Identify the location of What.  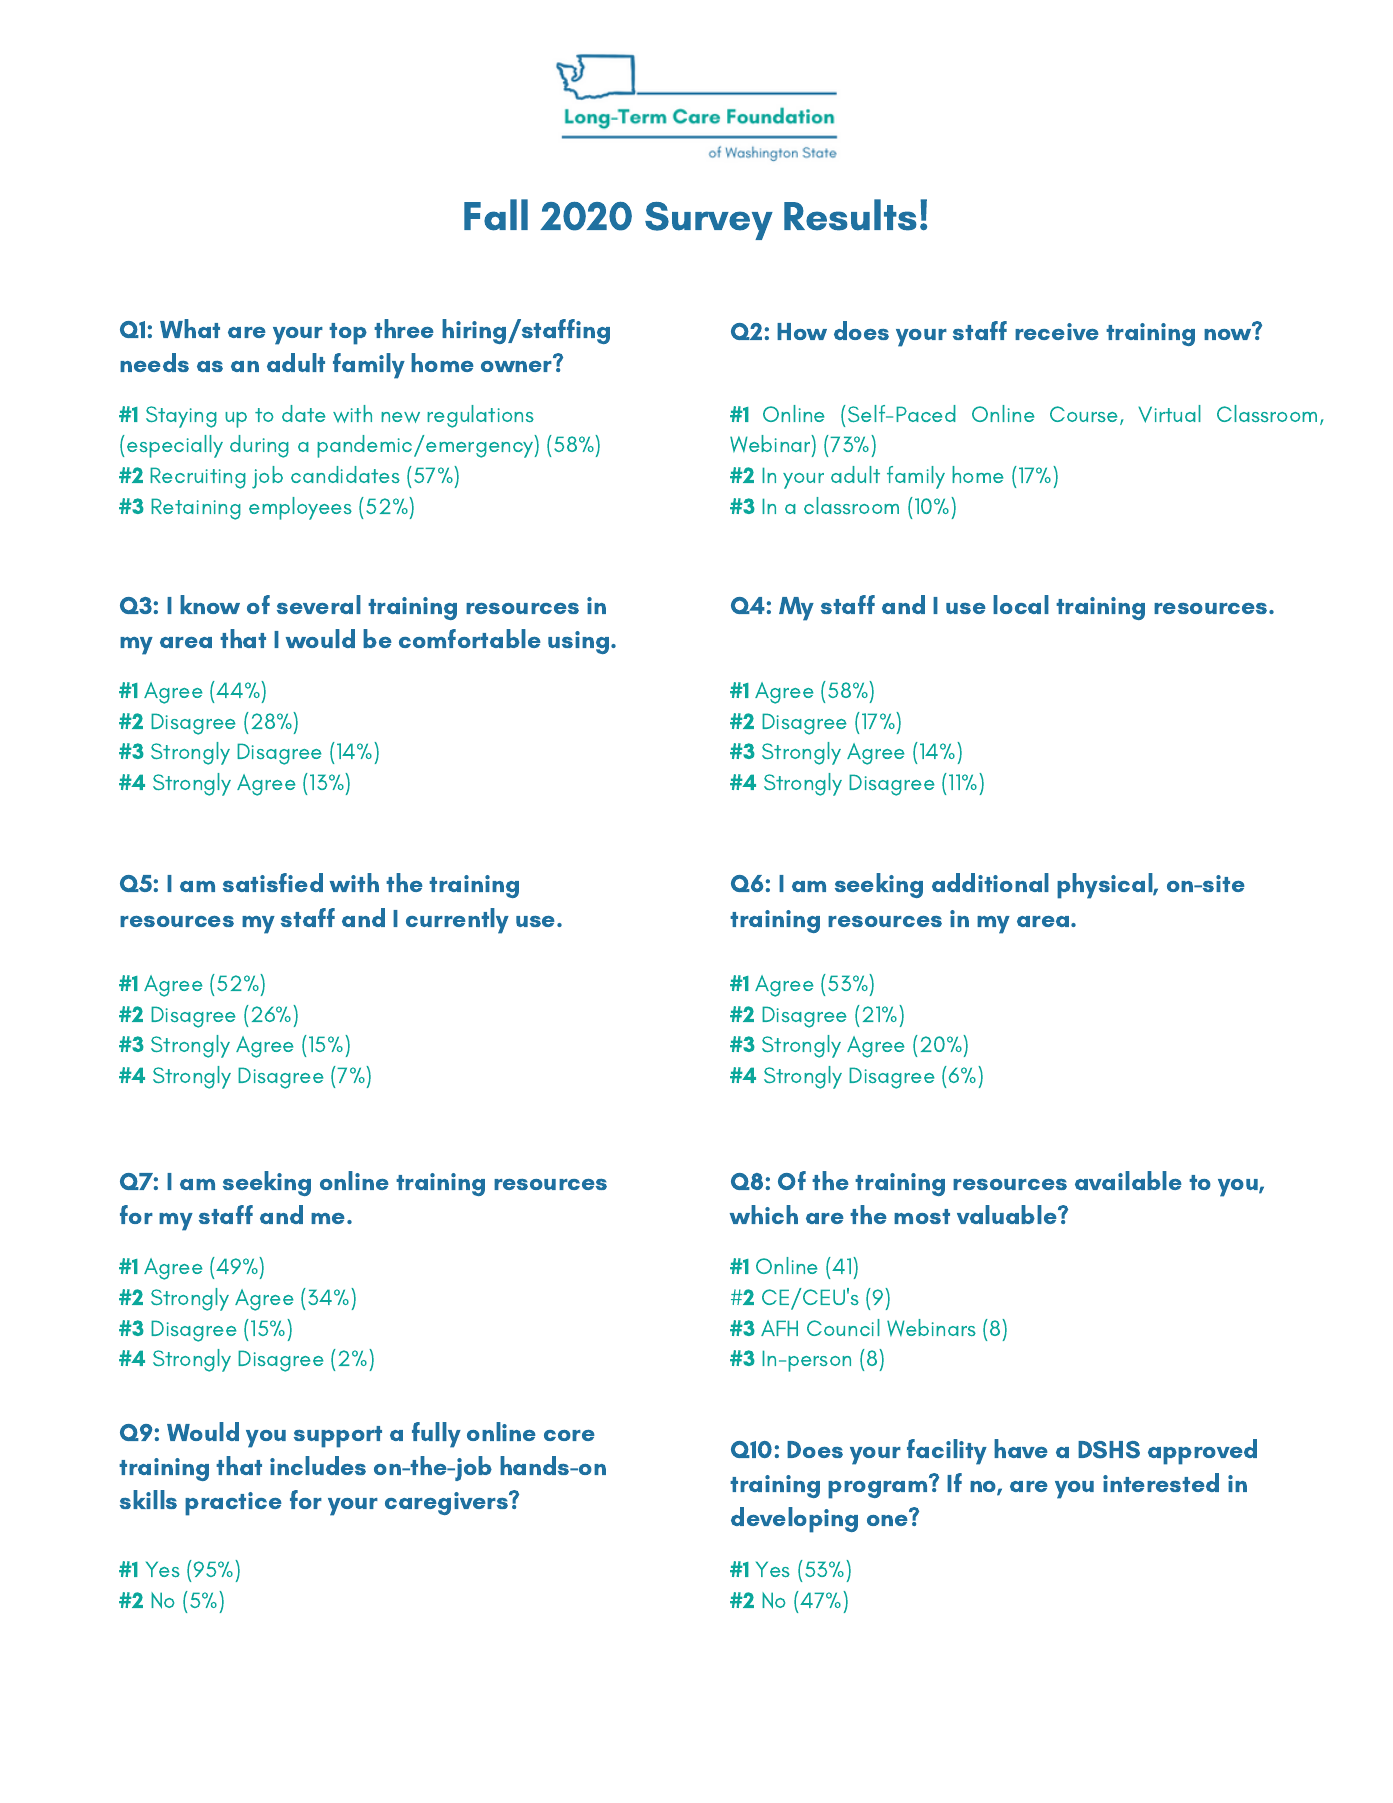
(190, 328).
